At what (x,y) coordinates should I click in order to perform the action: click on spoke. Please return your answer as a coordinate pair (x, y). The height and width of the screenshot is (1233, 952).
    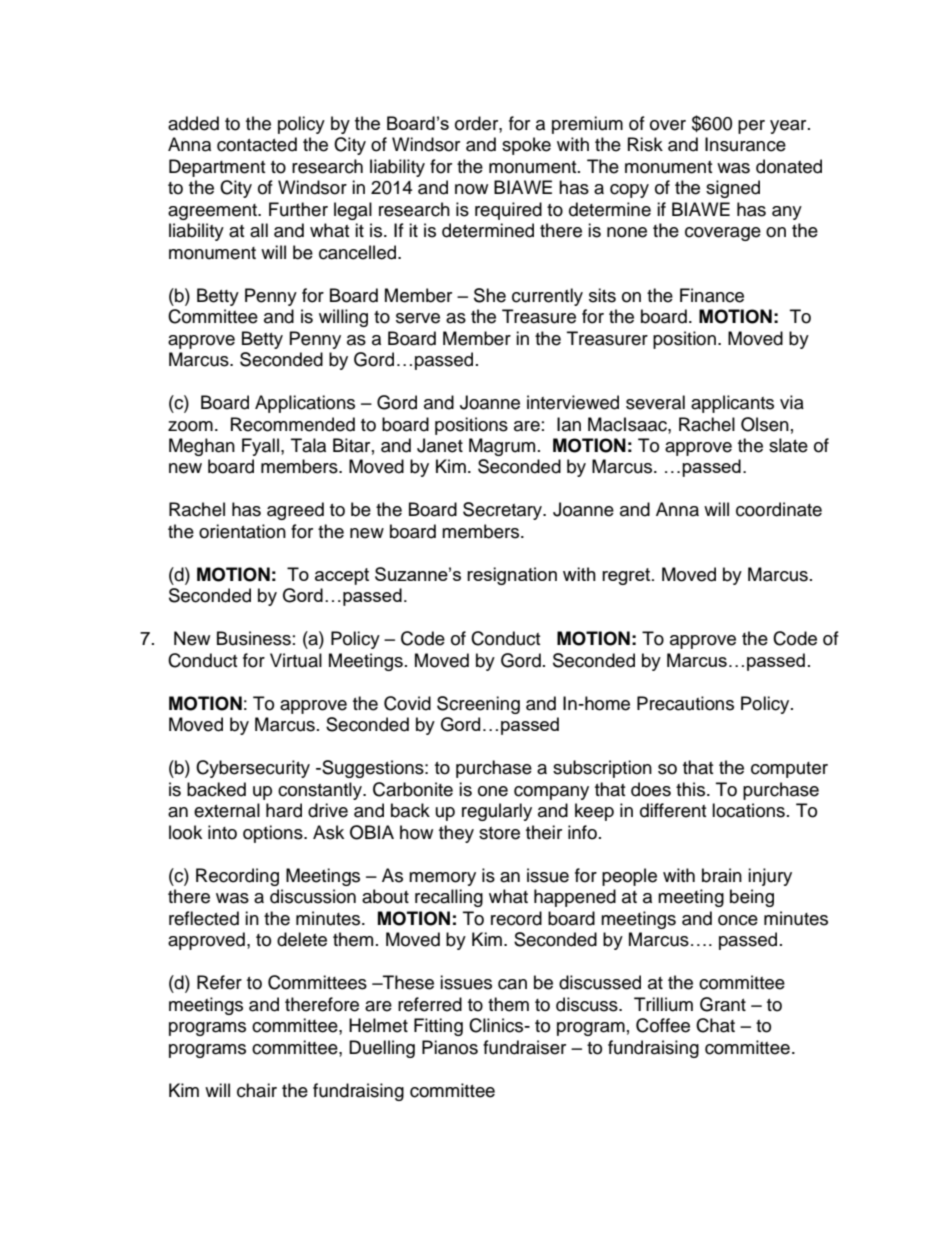
    Looking at the image, I should click on (526, 146).
